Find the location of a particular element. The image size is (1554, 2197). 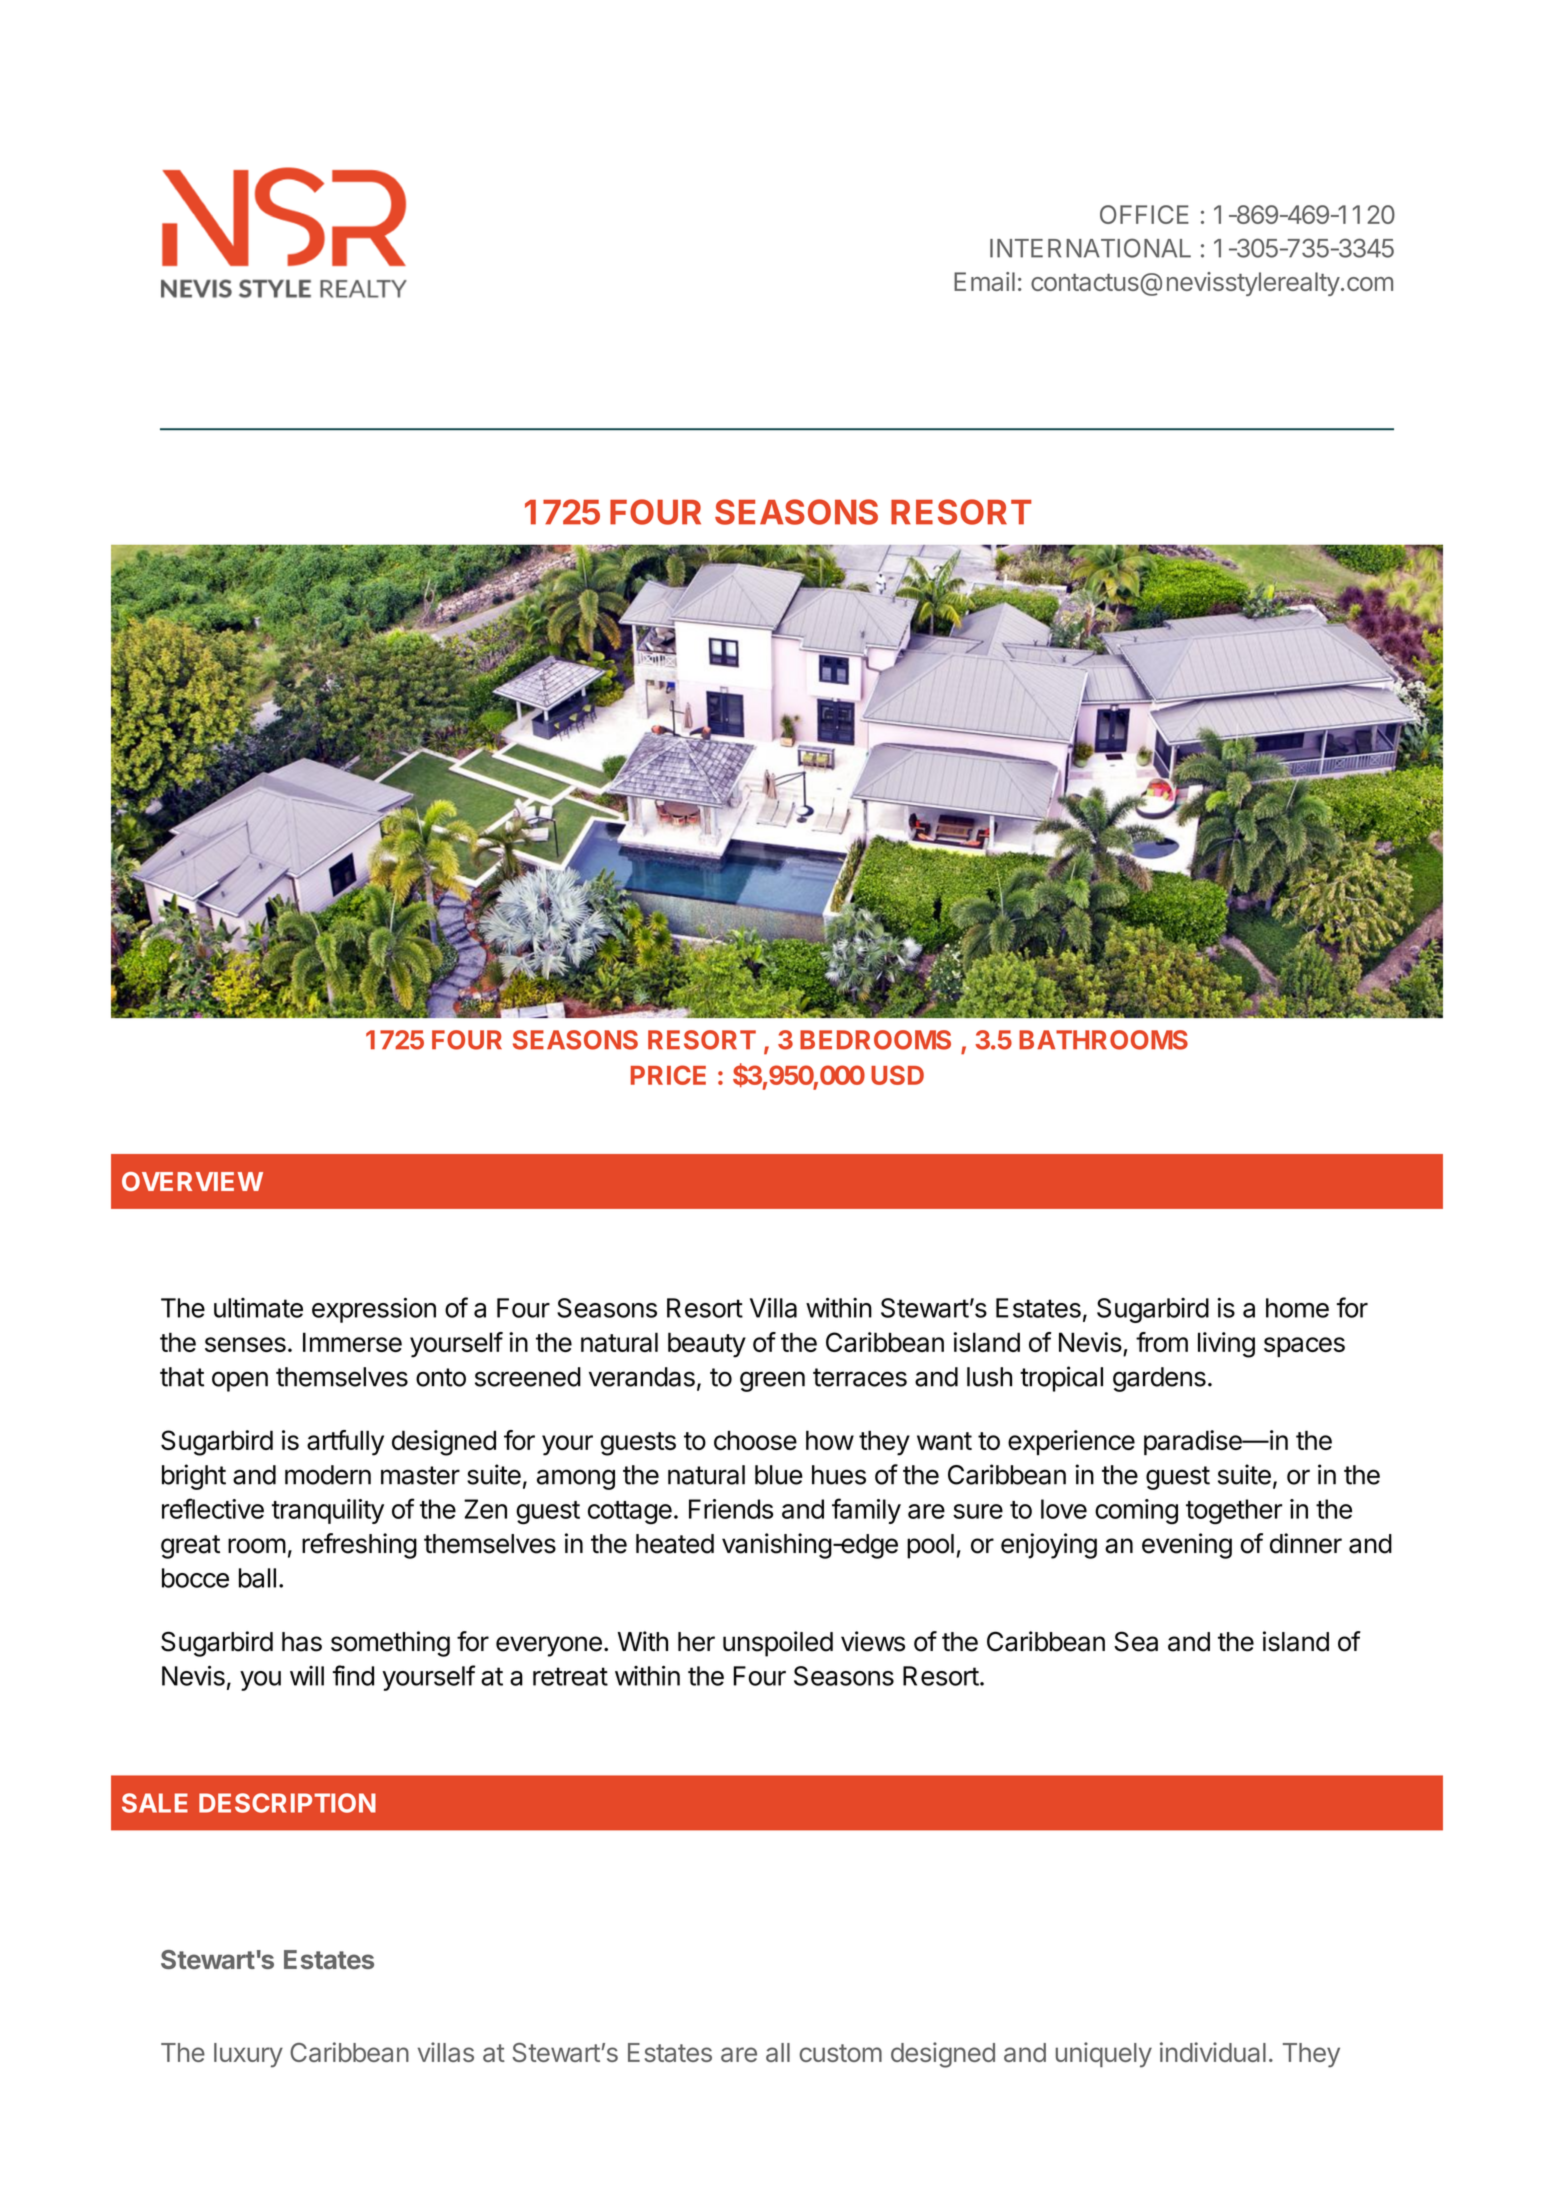

USD is located at coordinates (897, 1075).
